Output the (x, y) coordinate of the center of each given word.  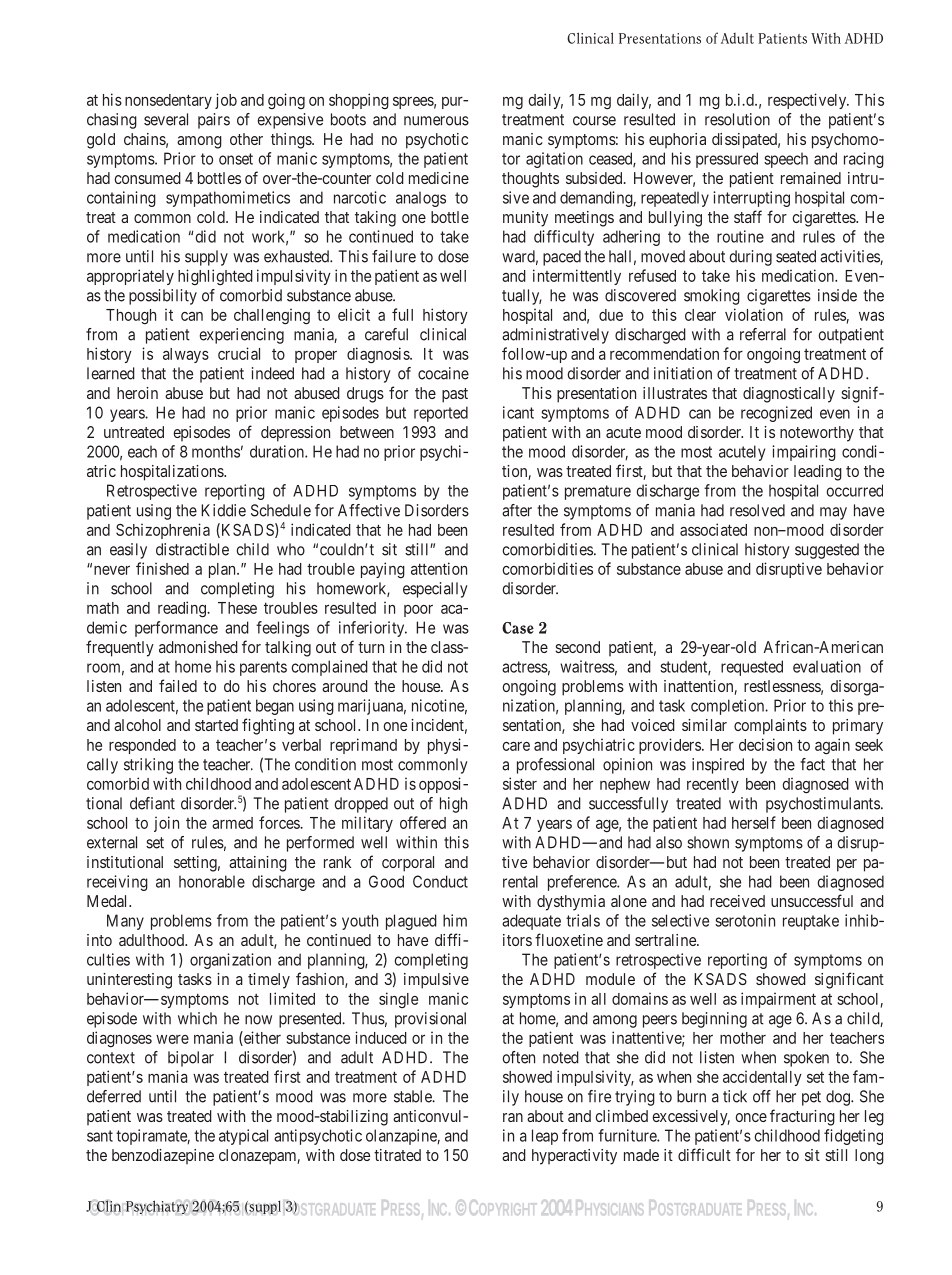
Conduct (440, 881)
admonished (198, 647)
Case (518, 628)
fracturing (802, 1117)
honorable (212, 881)
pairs (214, 121)
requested (752, 668)
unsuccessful (812, 900)
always (186, 355)
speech (786, 160)
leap (545, 1137)
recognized (776, 414)
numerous (436, 121)
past (455, 395)
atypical (243, 1137)
